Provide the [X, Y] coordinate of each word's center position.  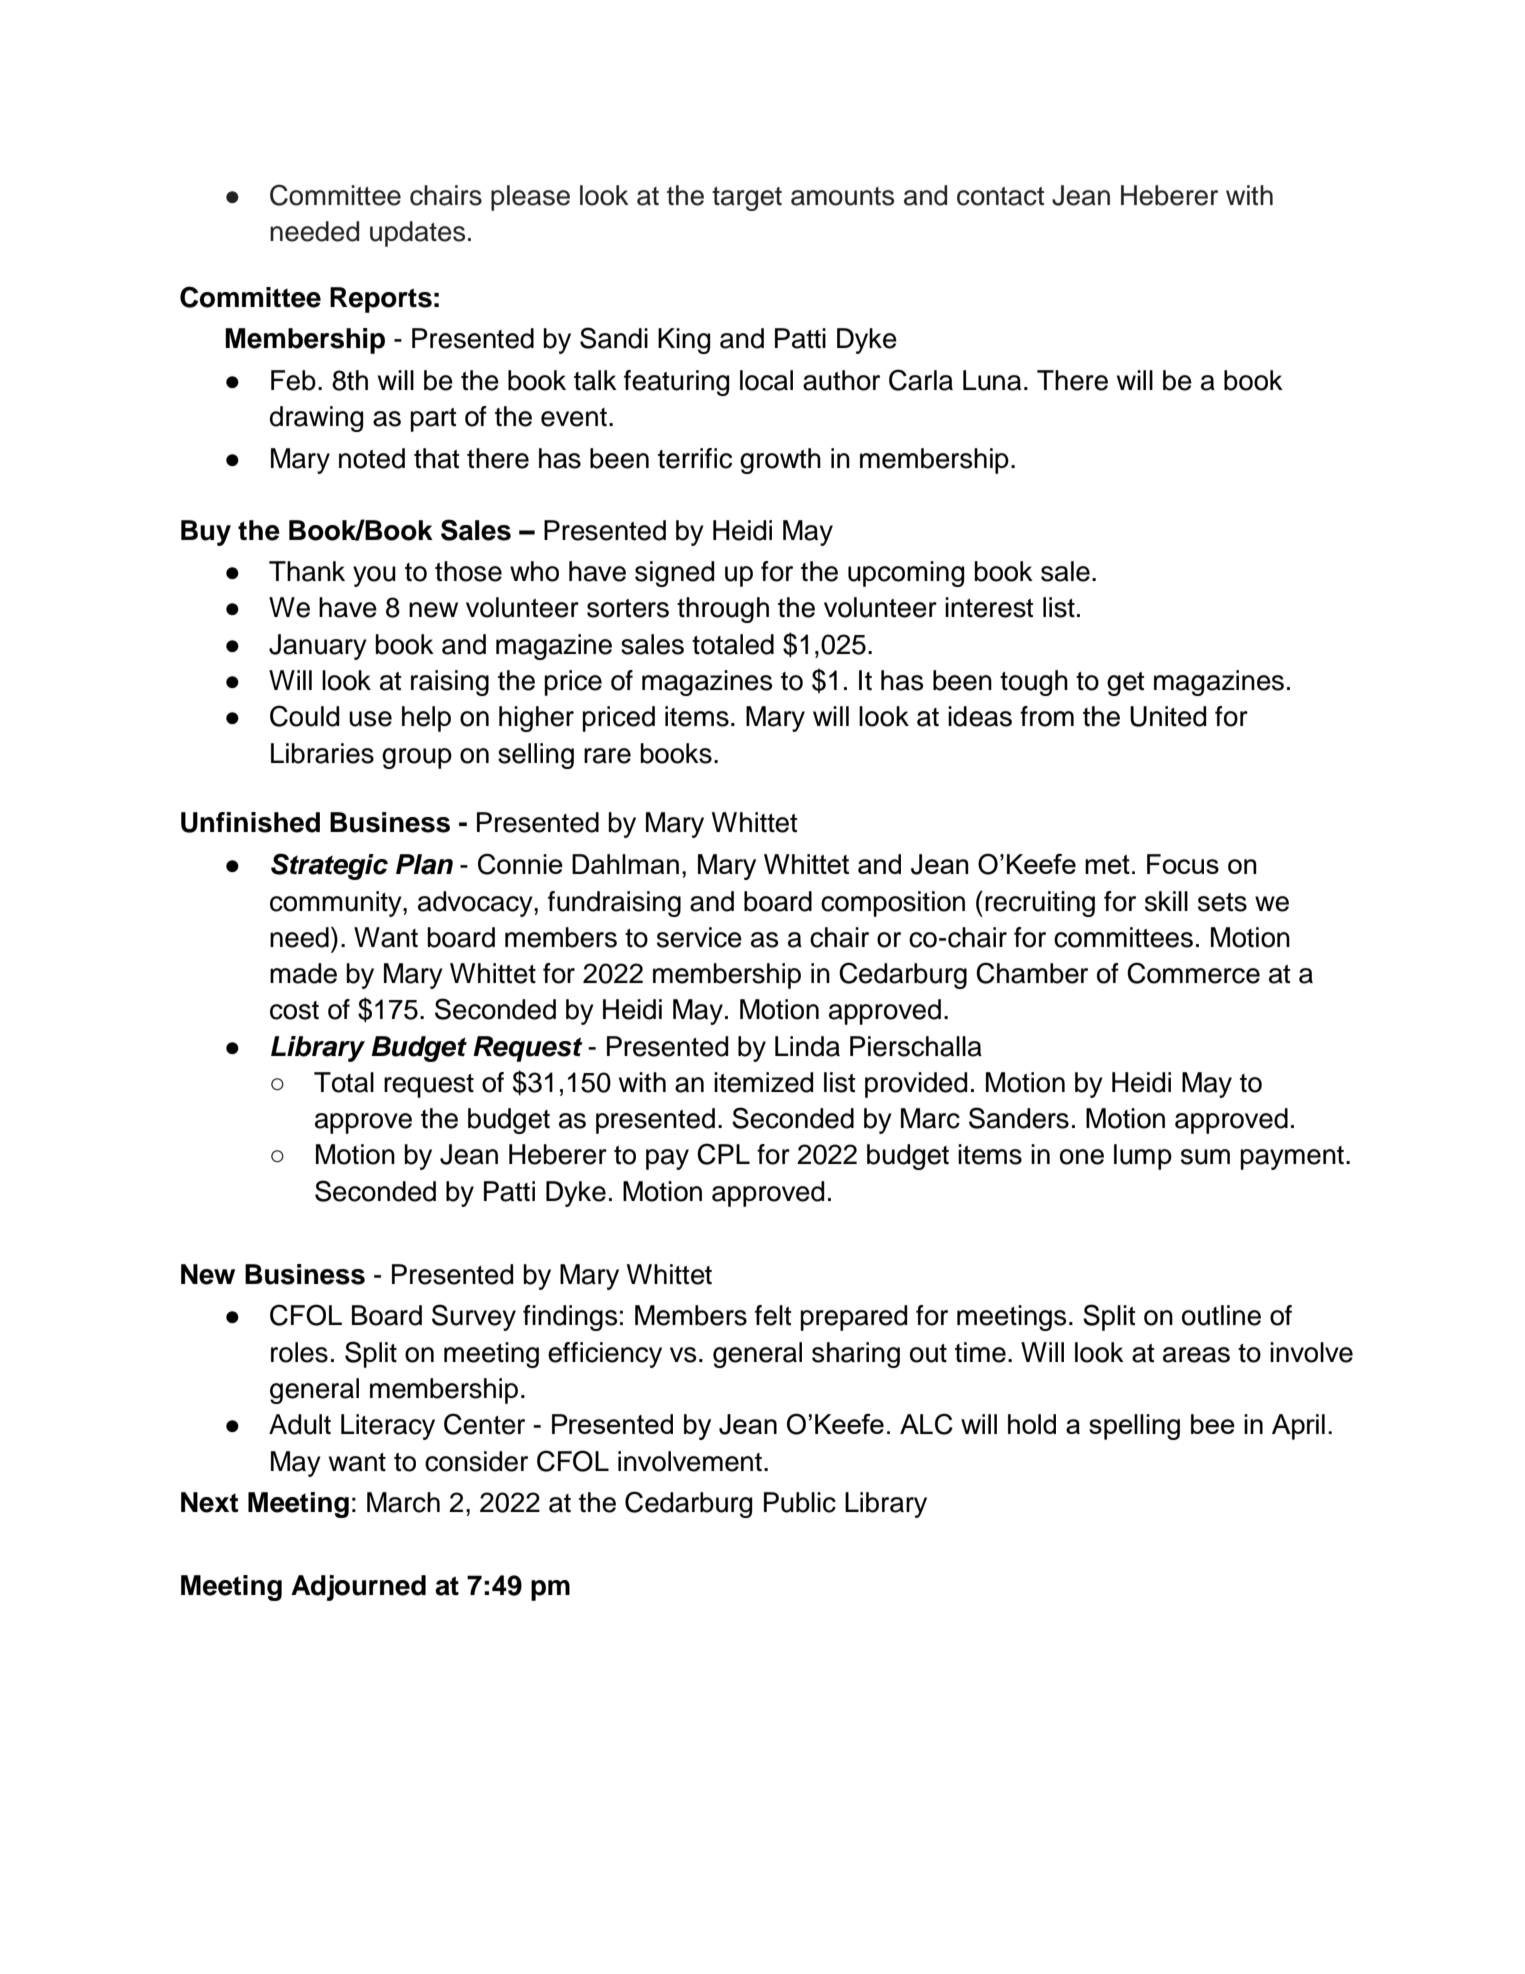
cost [294, 1010]
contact [1000, 196]
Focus [1183, 864]
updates [417, 234]
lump [1143, 1157]
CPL [723, 1154]
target [747, 199]
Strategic [329, 866]
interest [989, 607]
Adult [300, 1424]
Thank [307, 571]
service [699, 937]
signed [674, 574]
